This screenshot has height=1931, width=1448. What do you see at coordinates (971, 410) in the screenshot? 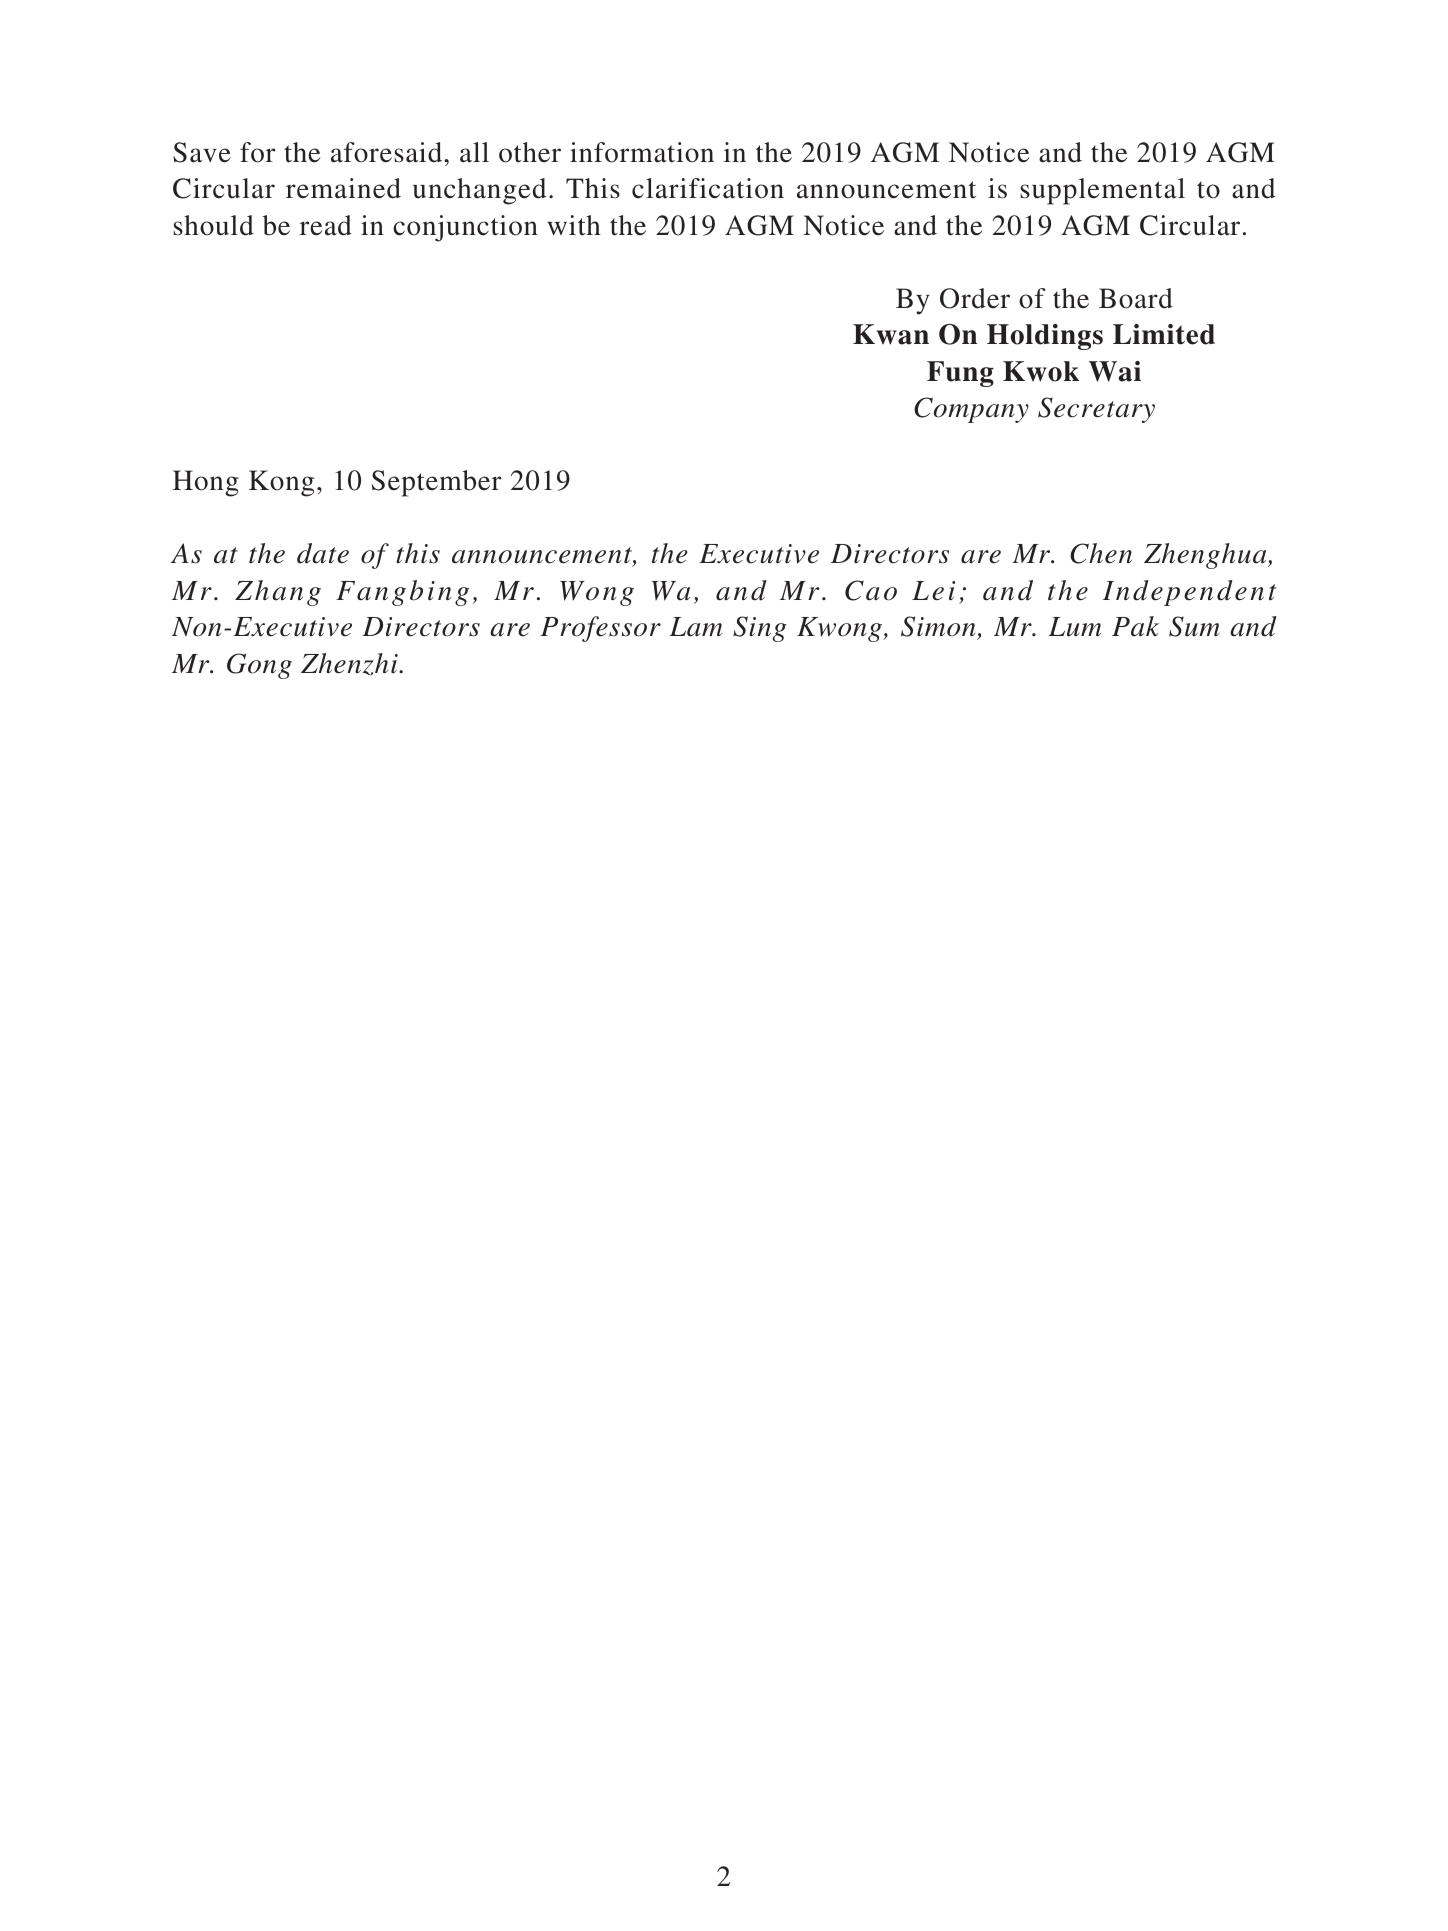
I see `Company` at bounding box center [971, 410].
